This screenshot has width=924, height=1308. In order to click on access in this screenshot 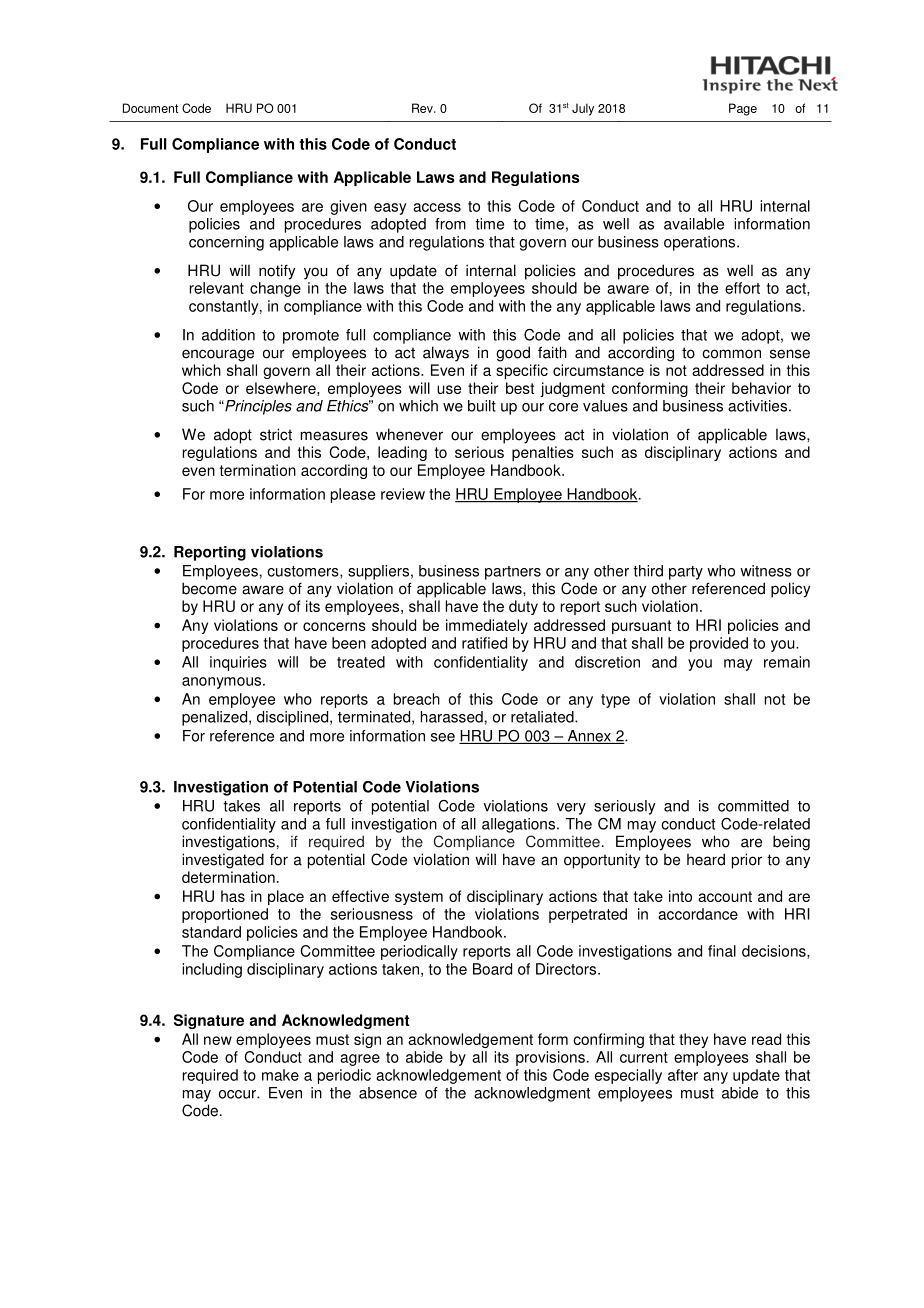, I will do `click(437, 207)`.
